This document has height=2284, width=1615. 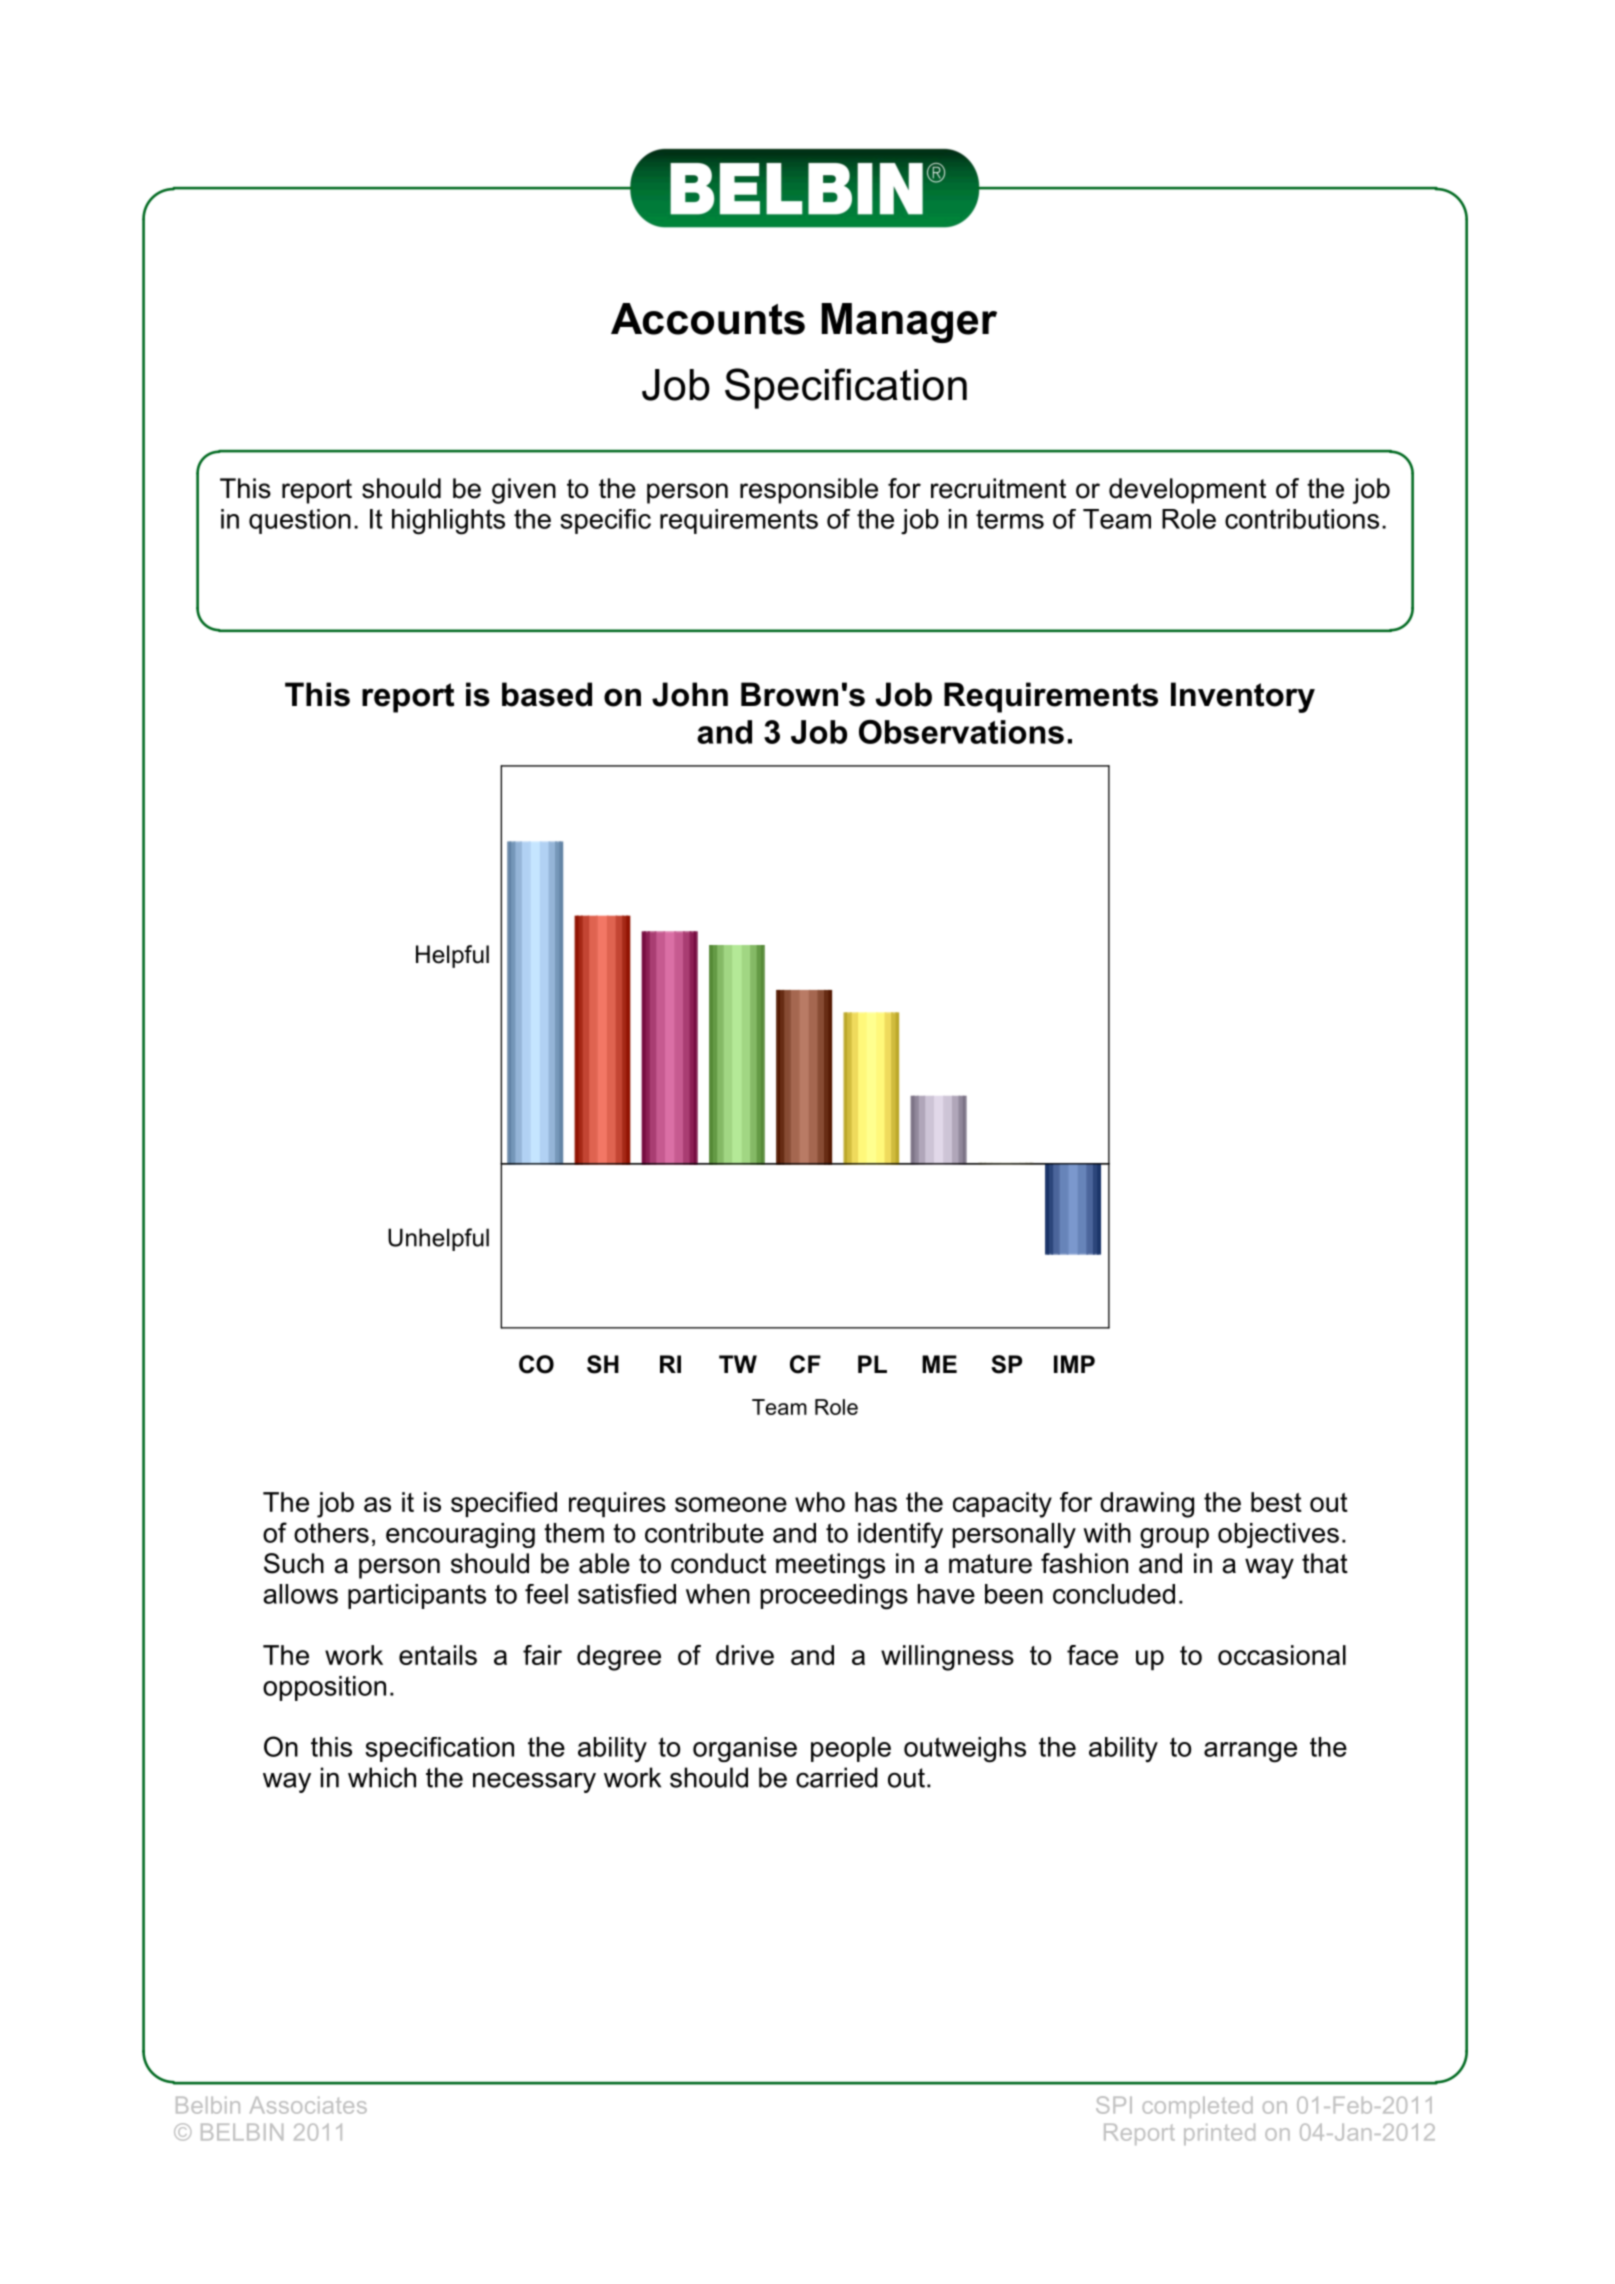 I want to click on Associates, so click(x=308, y=2105).
